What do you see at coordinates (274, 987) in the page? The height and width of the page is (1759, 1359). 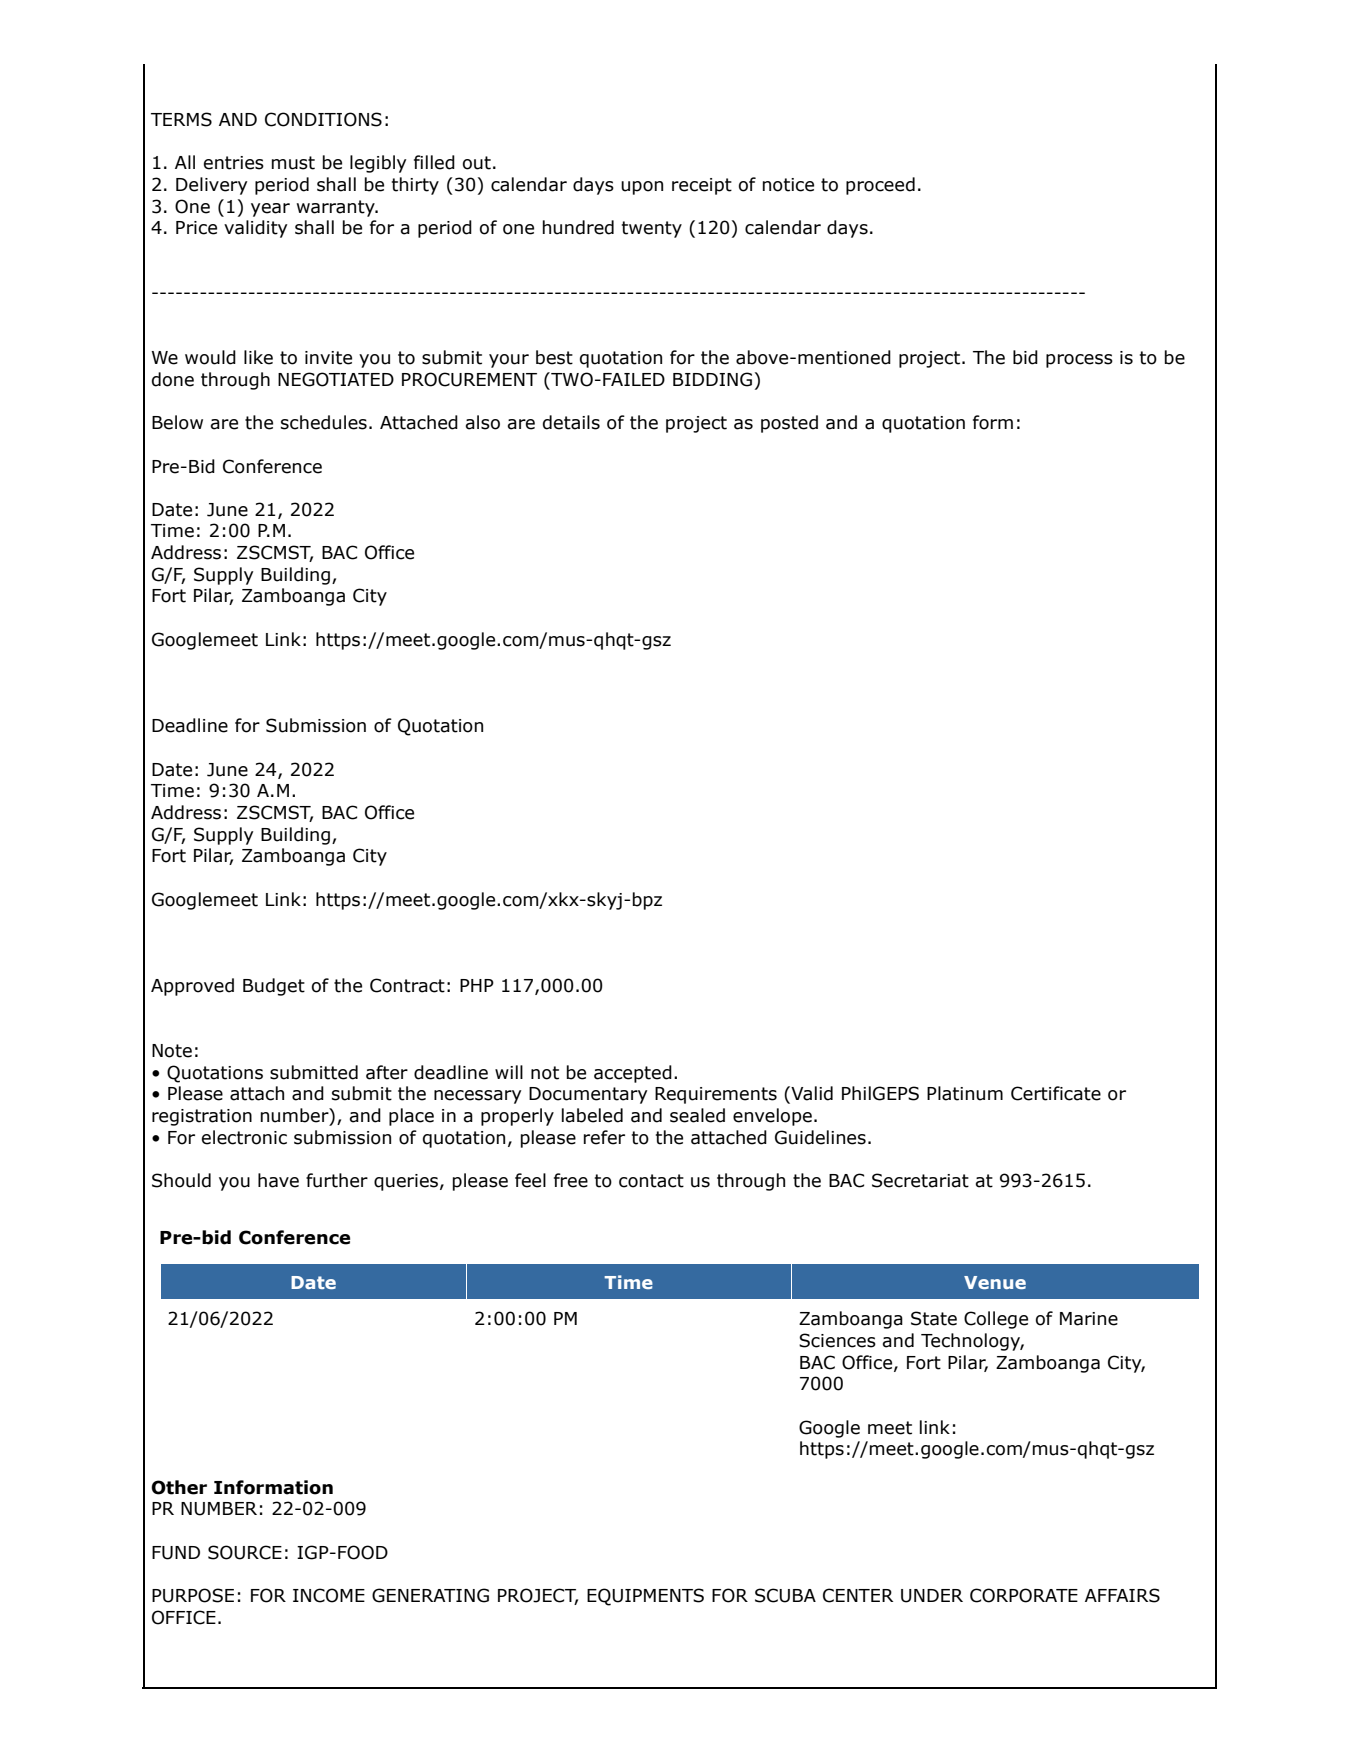 I see `Budget` at bounding box center [274, 987].
